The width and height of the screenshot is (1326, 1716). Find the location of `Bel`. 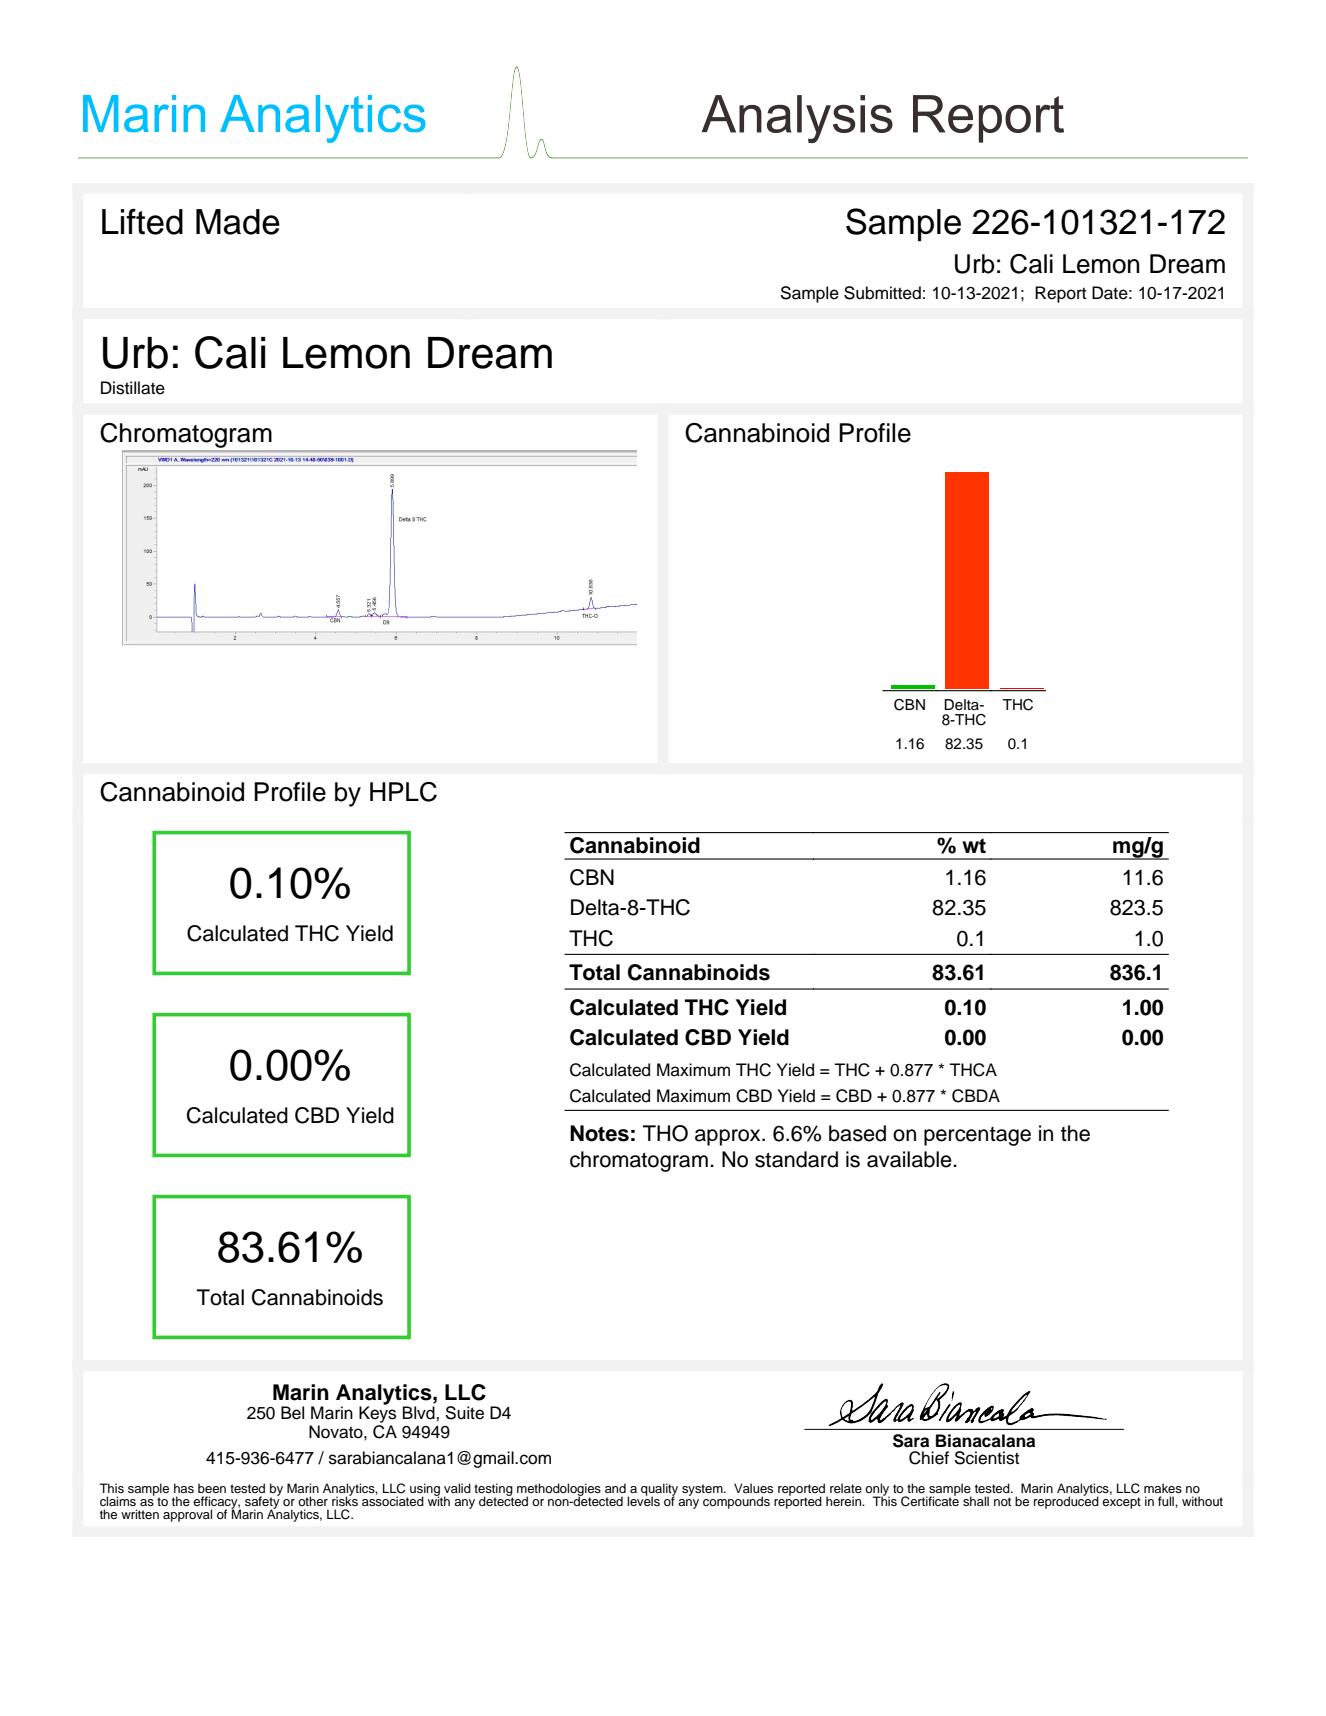

Bel is located at coordinates (292, 1413).
